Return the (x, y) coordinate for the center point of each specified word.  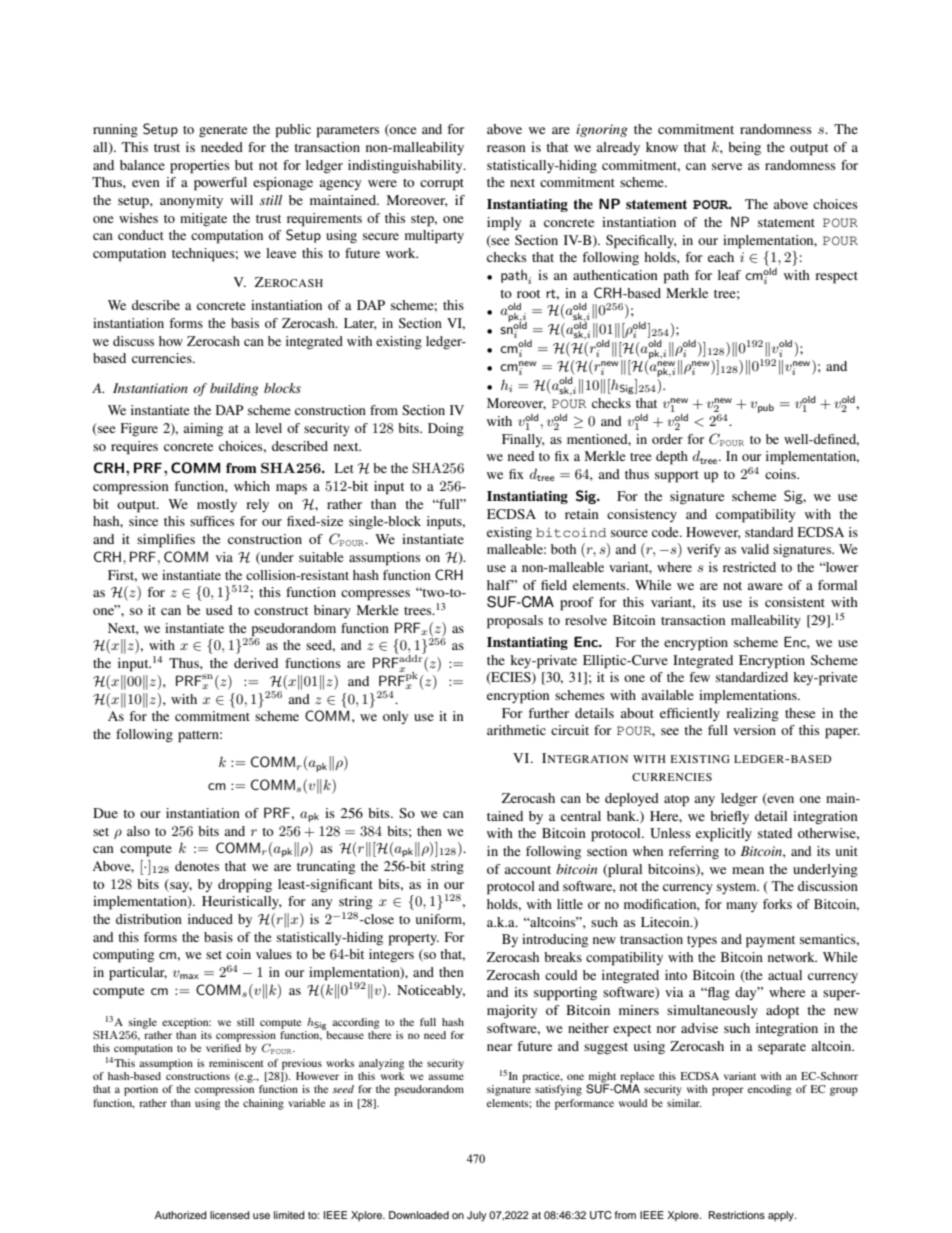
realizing (752, 714)
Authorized (181, 1215)
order (667, 439)
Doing (446, 430)
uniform (440, 920)
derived (256, 663)
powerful (220, 184)
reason (506, 148)
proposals (515, 622)
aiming (203, 429)
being (744, 148)
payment (770, 942)
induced (210, 919)
